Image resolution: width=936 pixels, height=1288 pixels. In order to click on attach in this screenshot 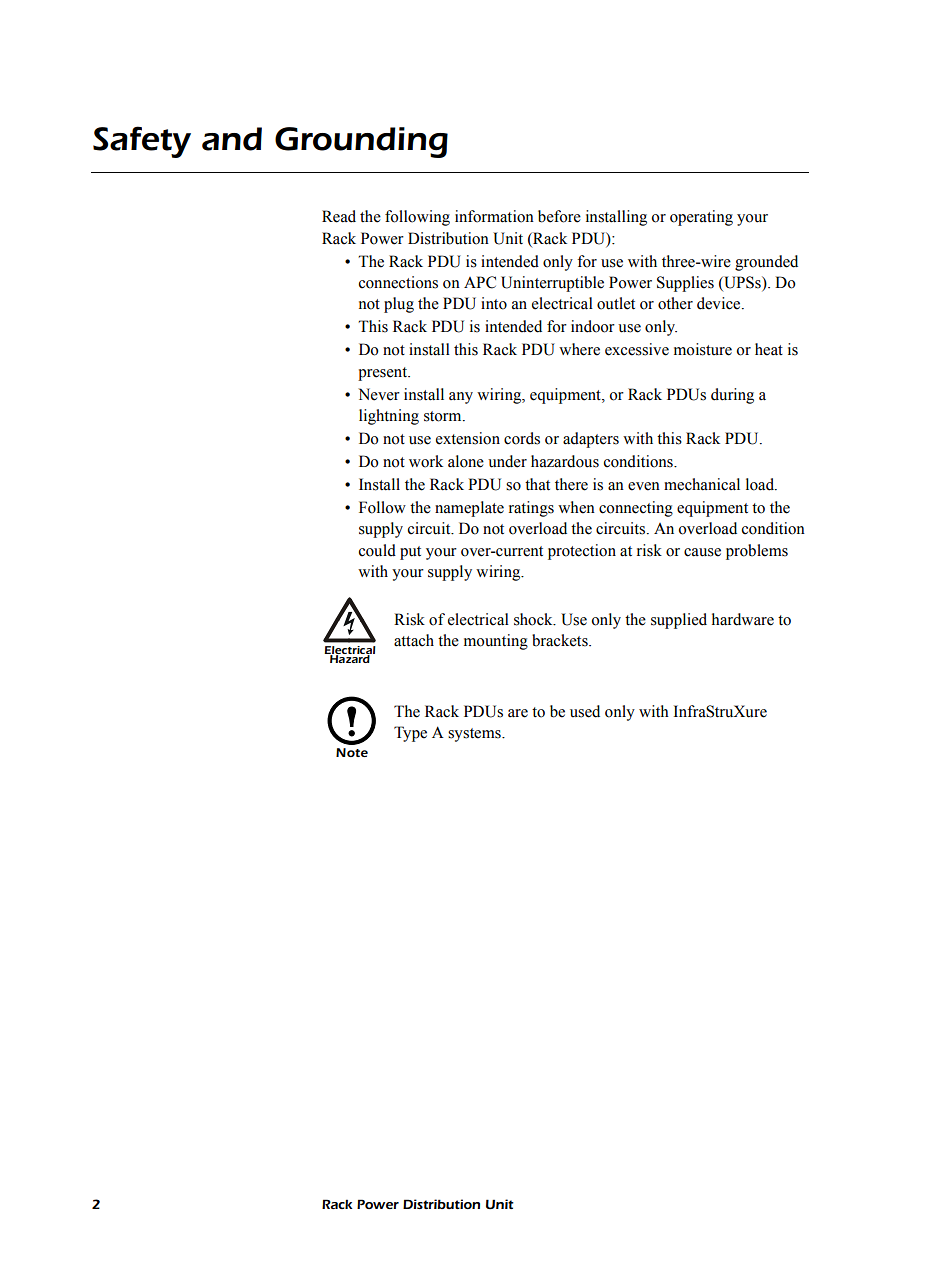, I will do `click(414, 640)`.
